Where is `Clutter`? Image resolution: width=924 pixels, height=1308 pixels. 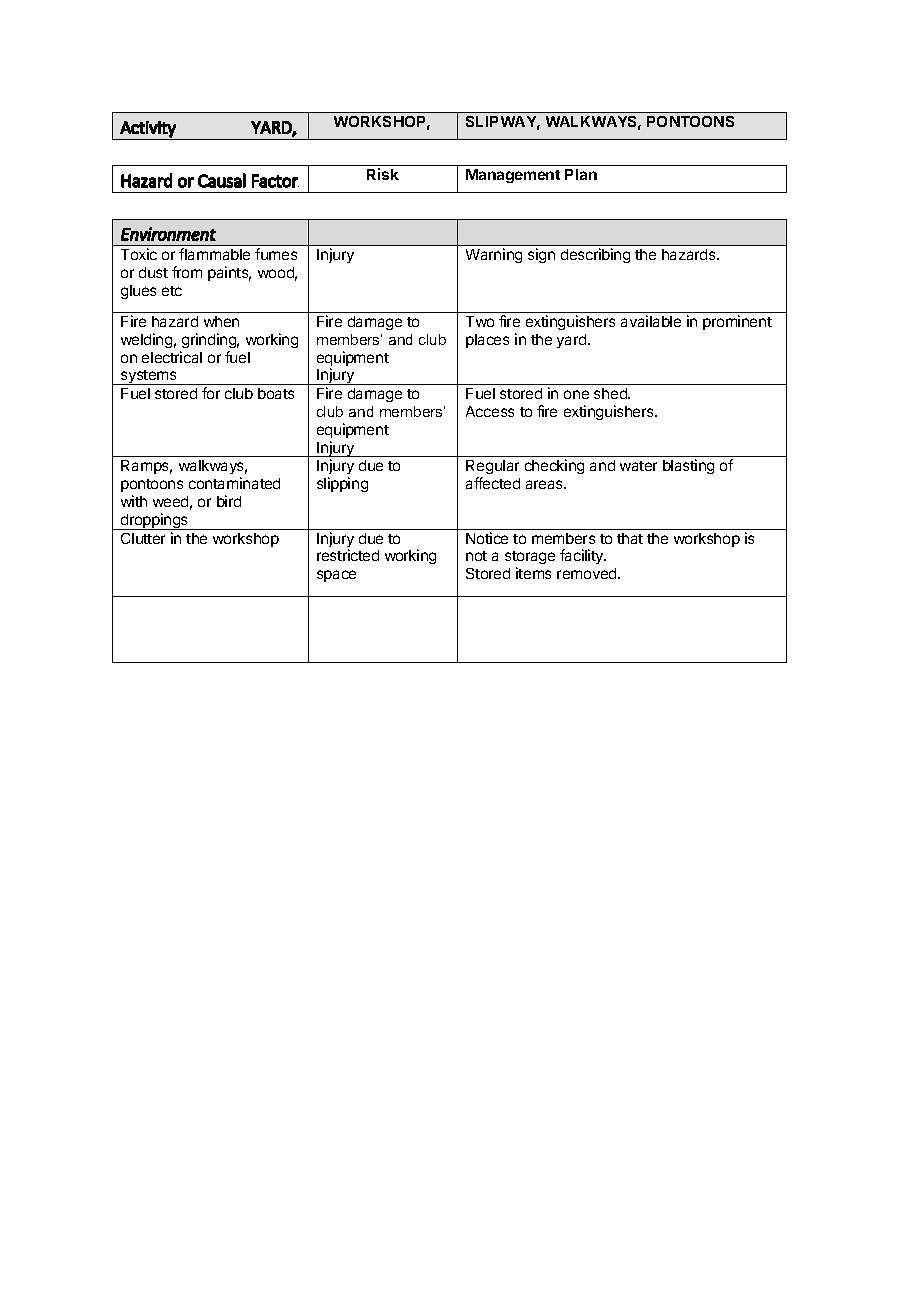
Clutter is located at coordinates (143, 538).
